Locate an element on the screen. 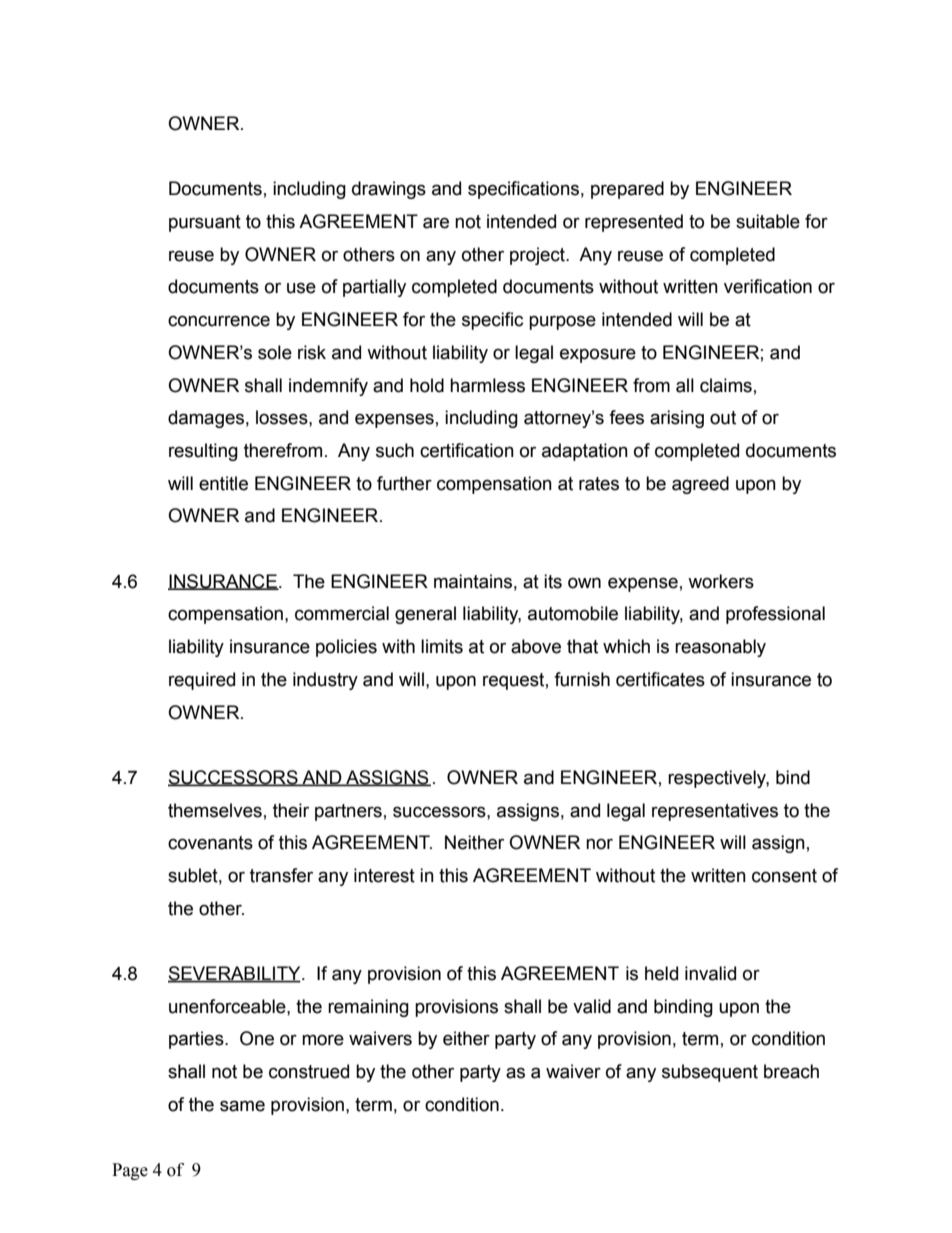 The height and width of the screenshot is (1233, 952). construed is located at coordinates (309, 1071).
